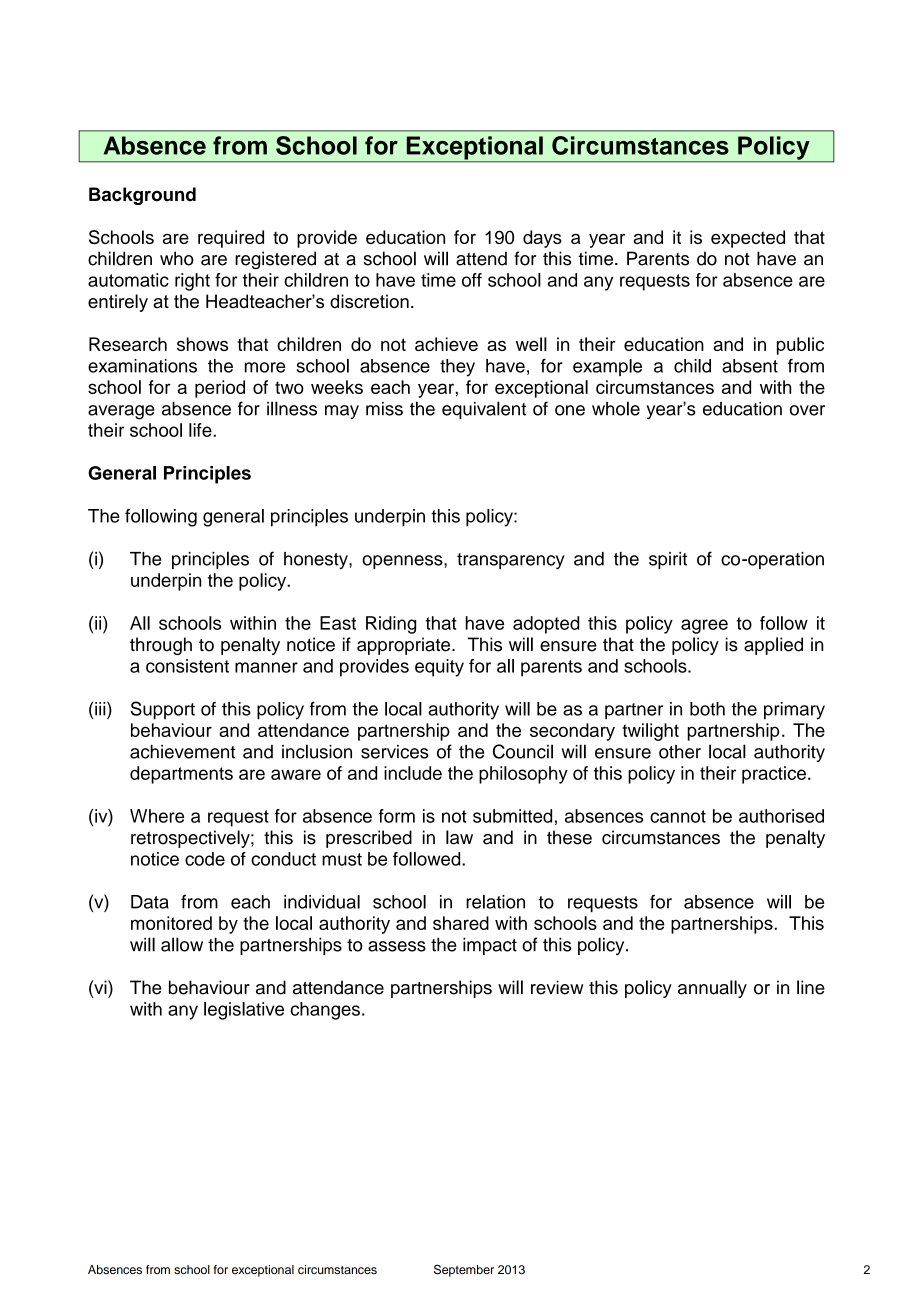  Describe the element at coordinates (472, 280) in the screenshot. I see `off` at that location.
